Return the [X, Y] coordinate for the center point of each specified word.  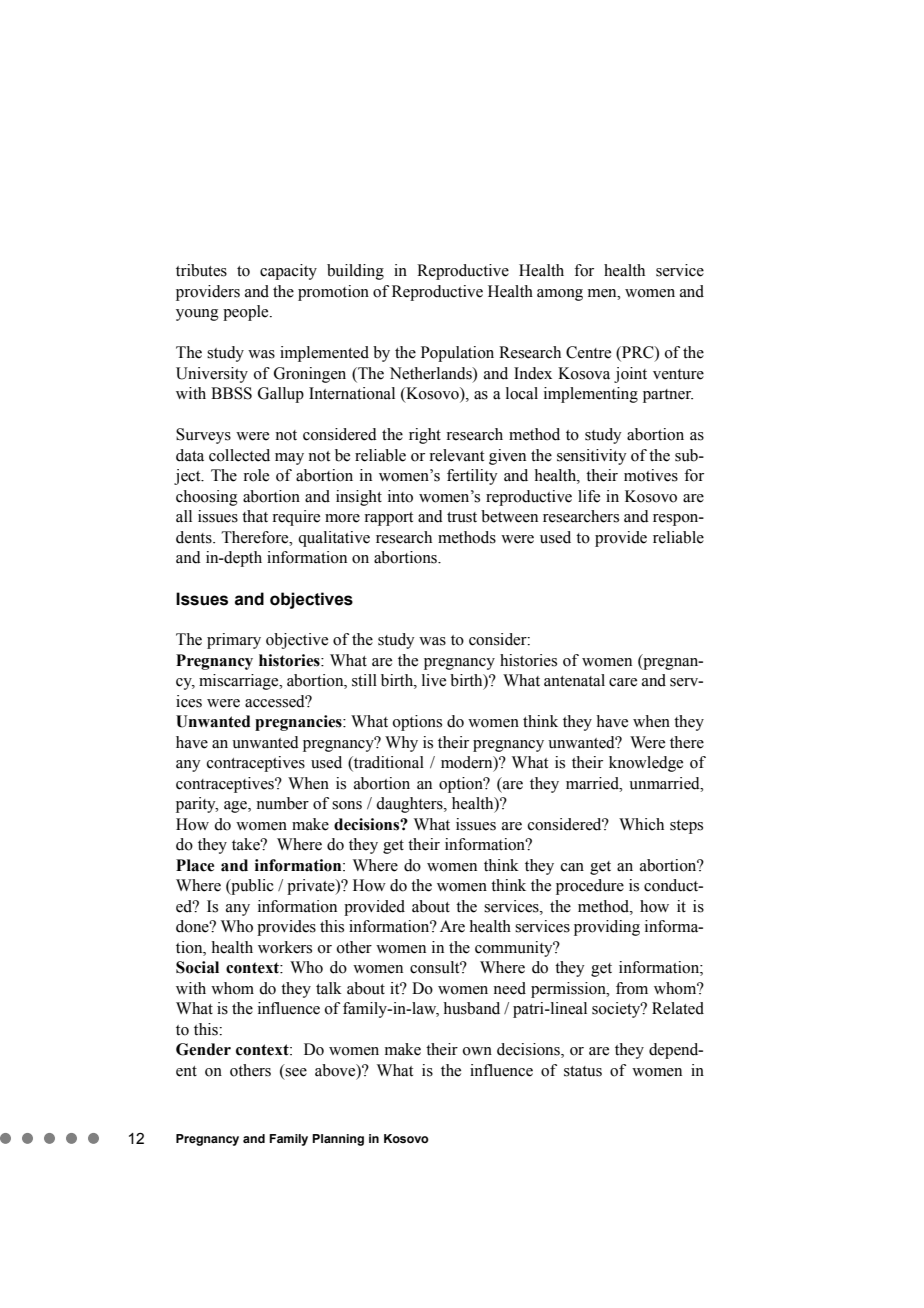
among [560, 295]
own [477, 1051]
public [251, 887]
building [355, 272]
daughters [410, 805]
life [589, 496]
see [296, 1072]
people [247, 313]
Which [641, 824]
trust [462, 517]
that [255, 516]
